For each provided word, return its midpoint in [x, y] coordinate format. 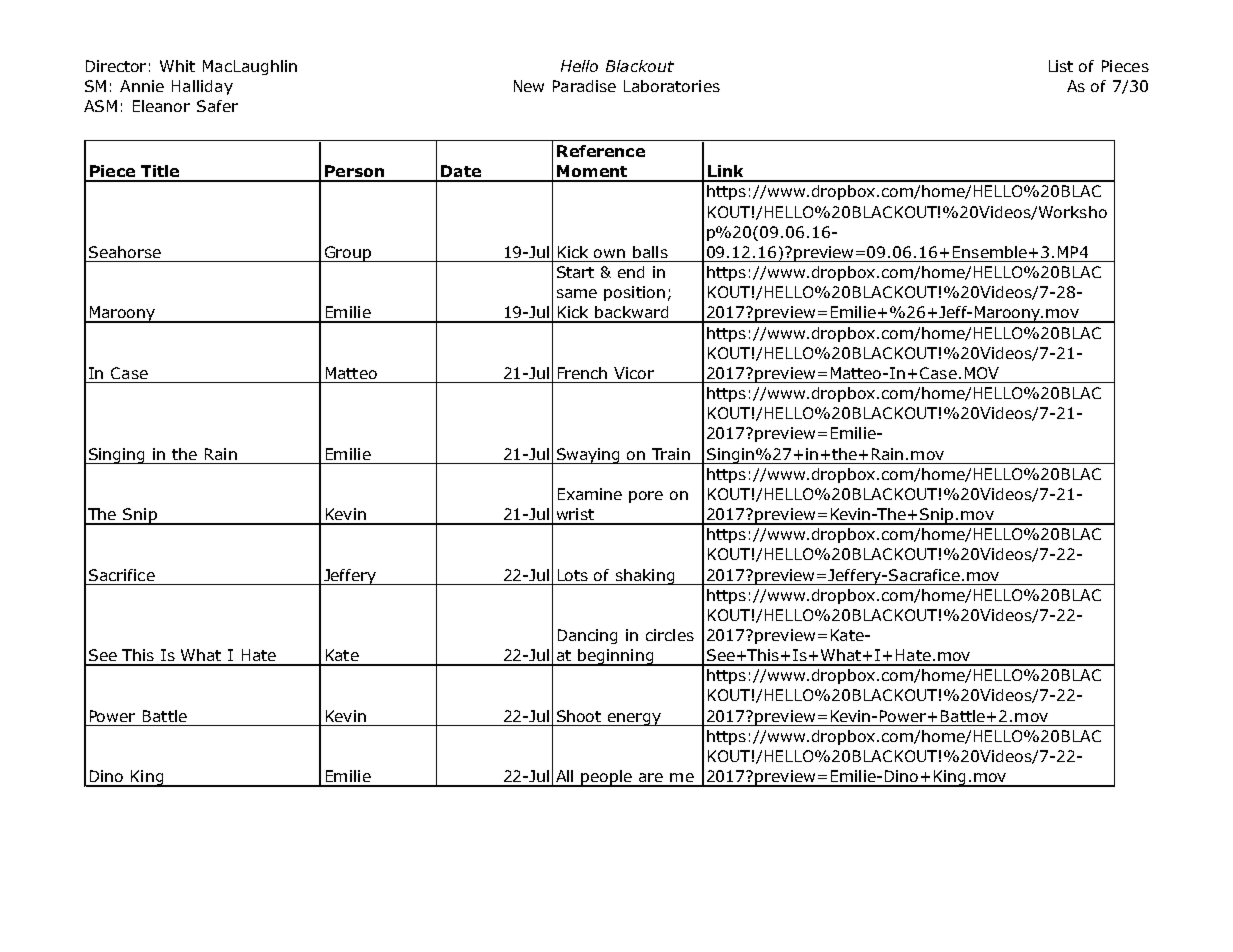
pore [646, 497]
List [1061, 66]
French [582, 373]
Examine [590, 494]
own [609, 253]
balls [650, 252]
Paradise [584, 86]
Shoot [579, 716]
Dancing [587, 636]
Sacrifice [122, 575]
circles [670, 635]
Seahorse [125, 252]
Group [347, 254]
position [634, 293]
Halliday [202, 87]
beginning [615, 657]
